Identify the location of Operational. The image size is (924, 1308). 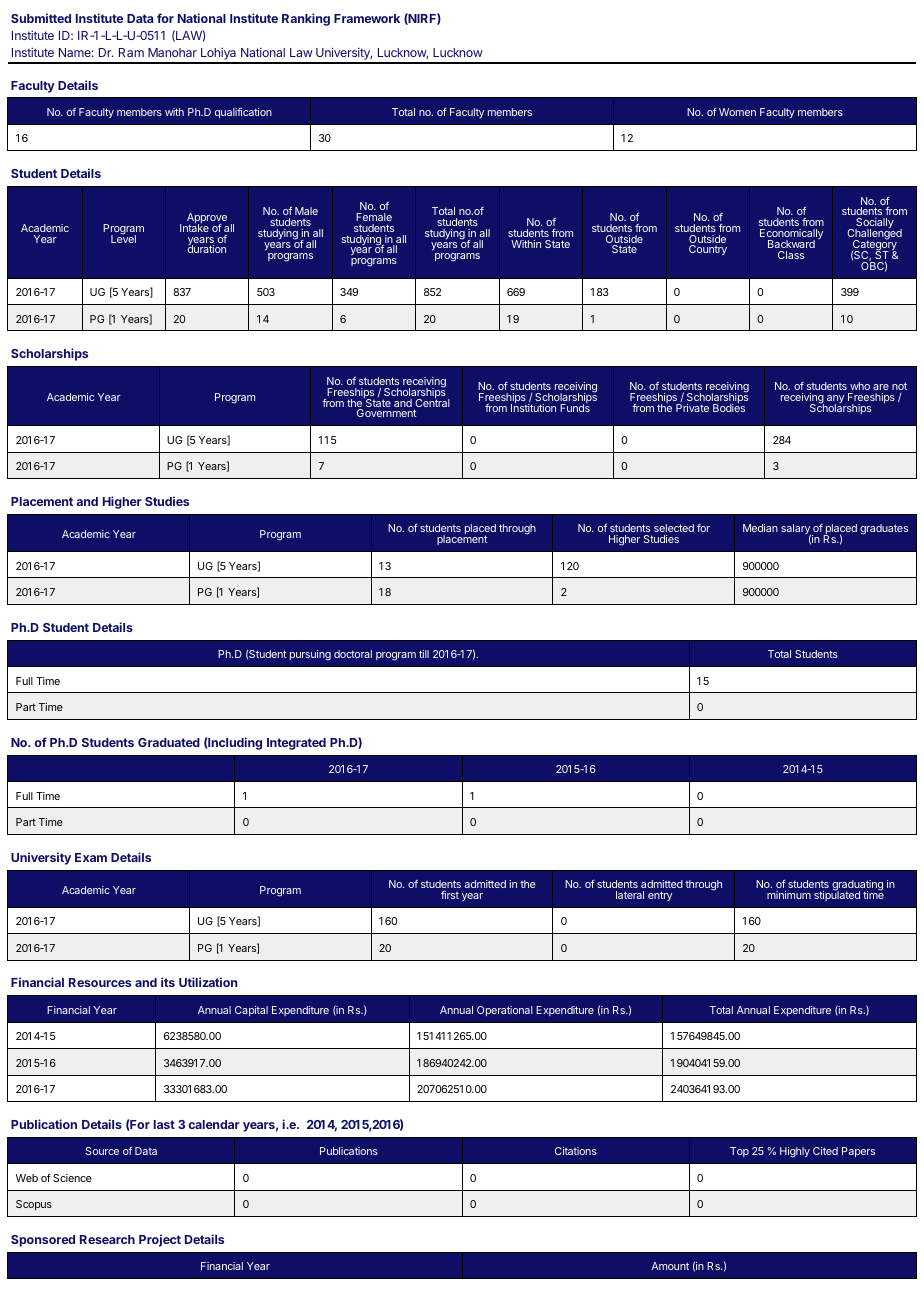
(505, 1011).
